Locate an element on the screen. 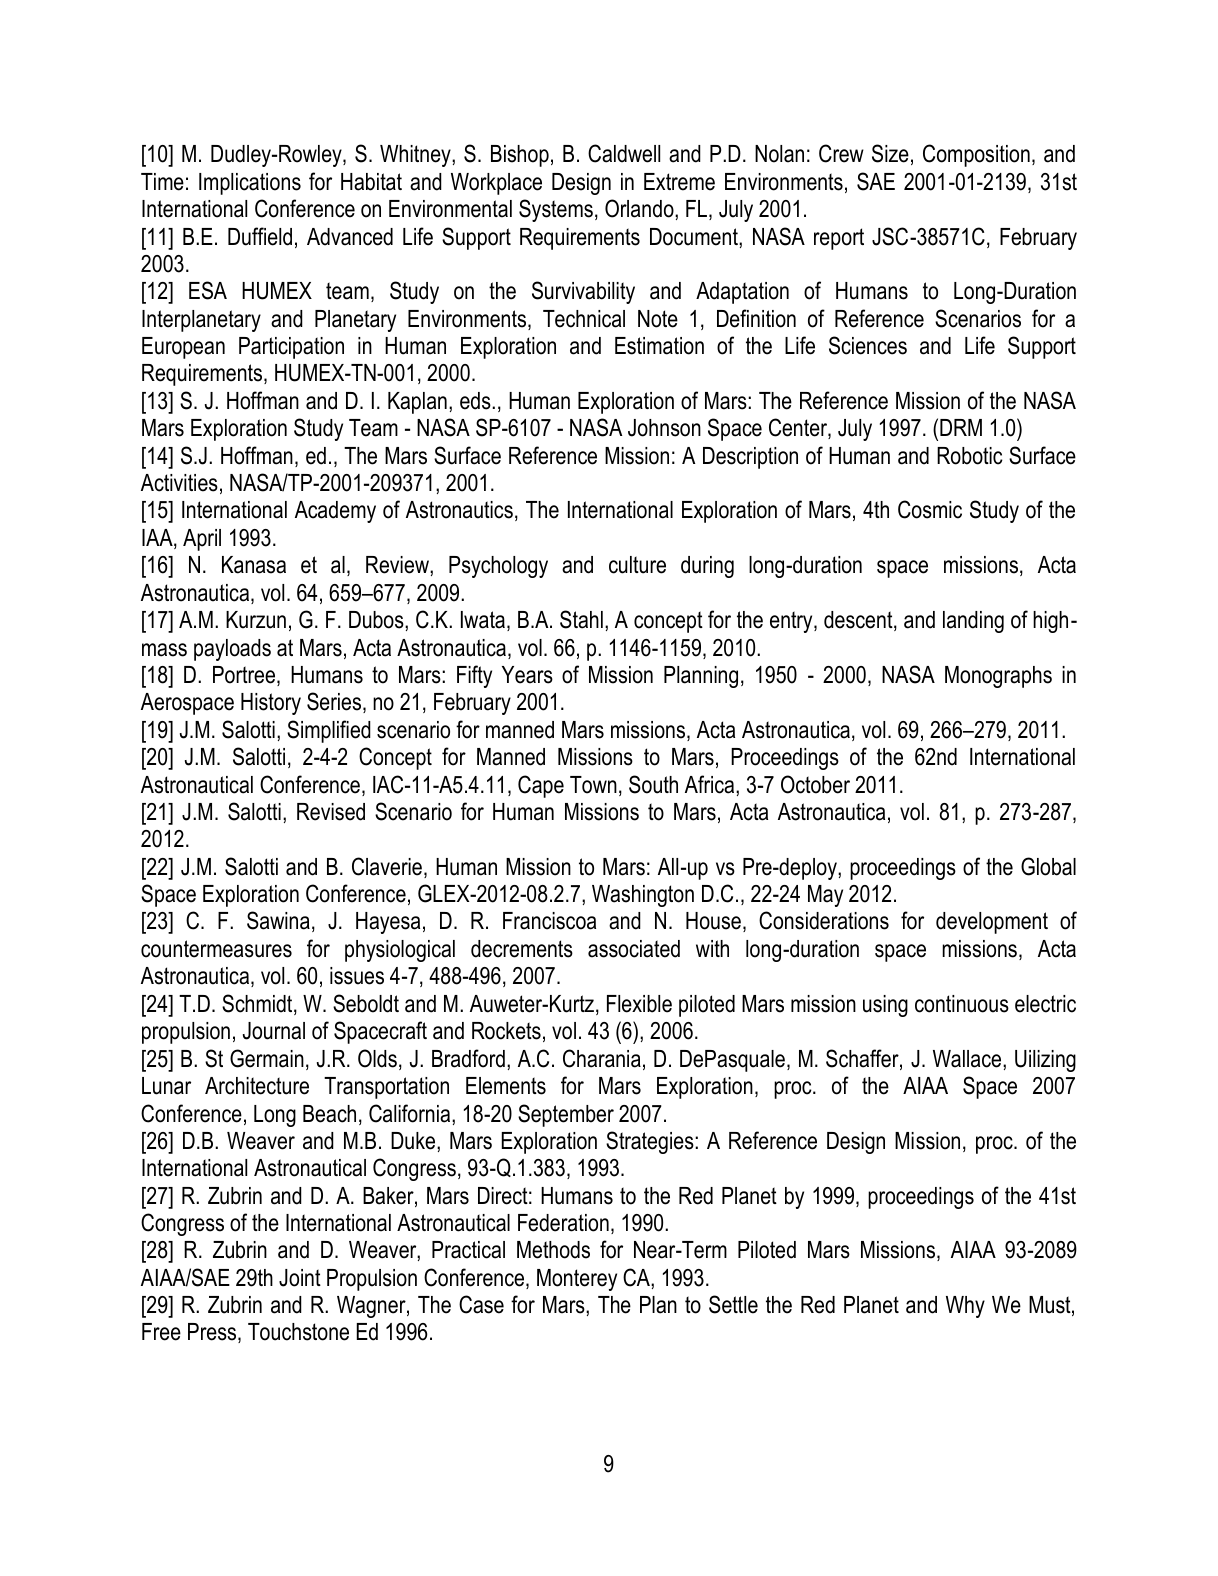 Image resolution: width=1218 pixels, height=1576 pixels. Monterey is located at coordinates (577, 1280).
